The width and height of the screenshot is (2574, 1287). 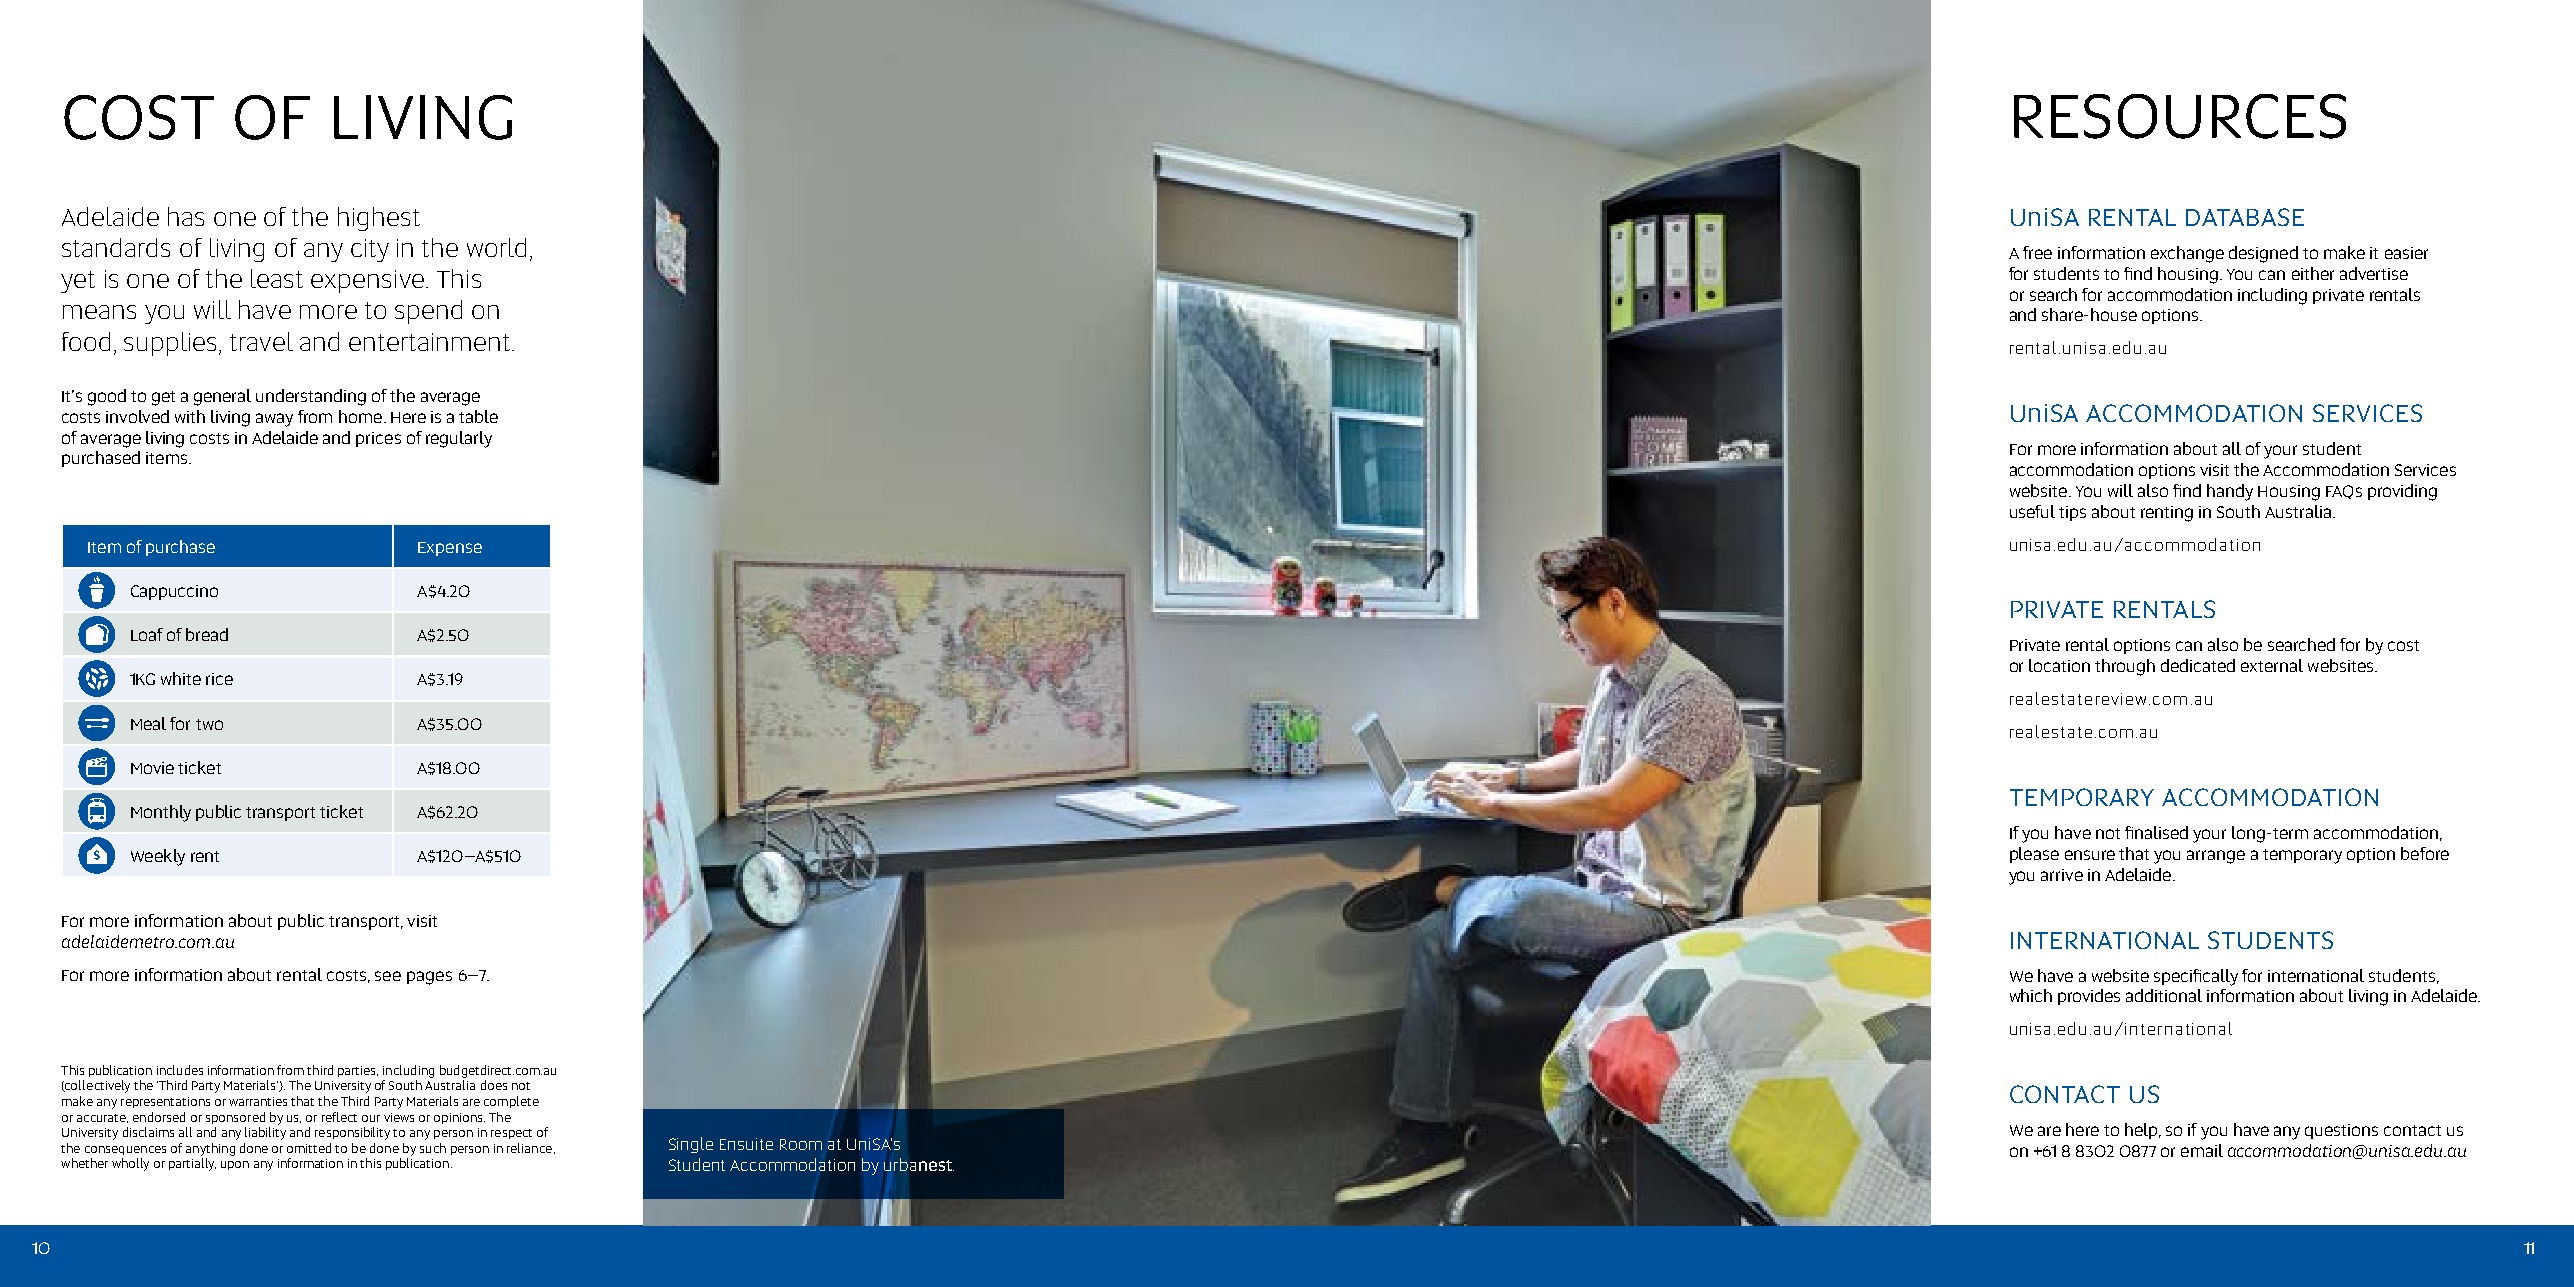 What do you see at coordinates (496, 247) in the screenshot?
I see `world` at bounding box center [496, 247].
